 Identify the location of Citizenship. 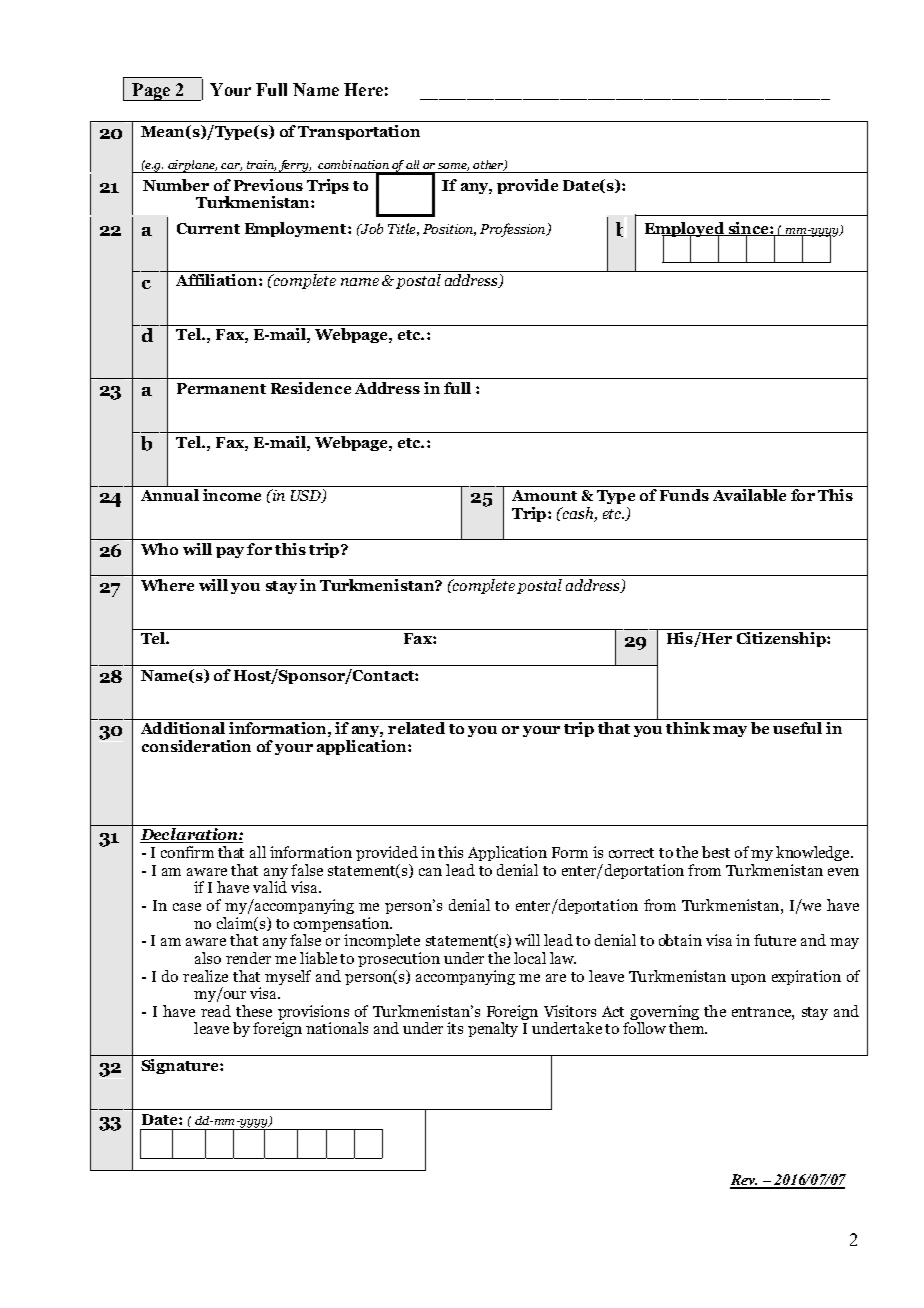
(782, 639).
